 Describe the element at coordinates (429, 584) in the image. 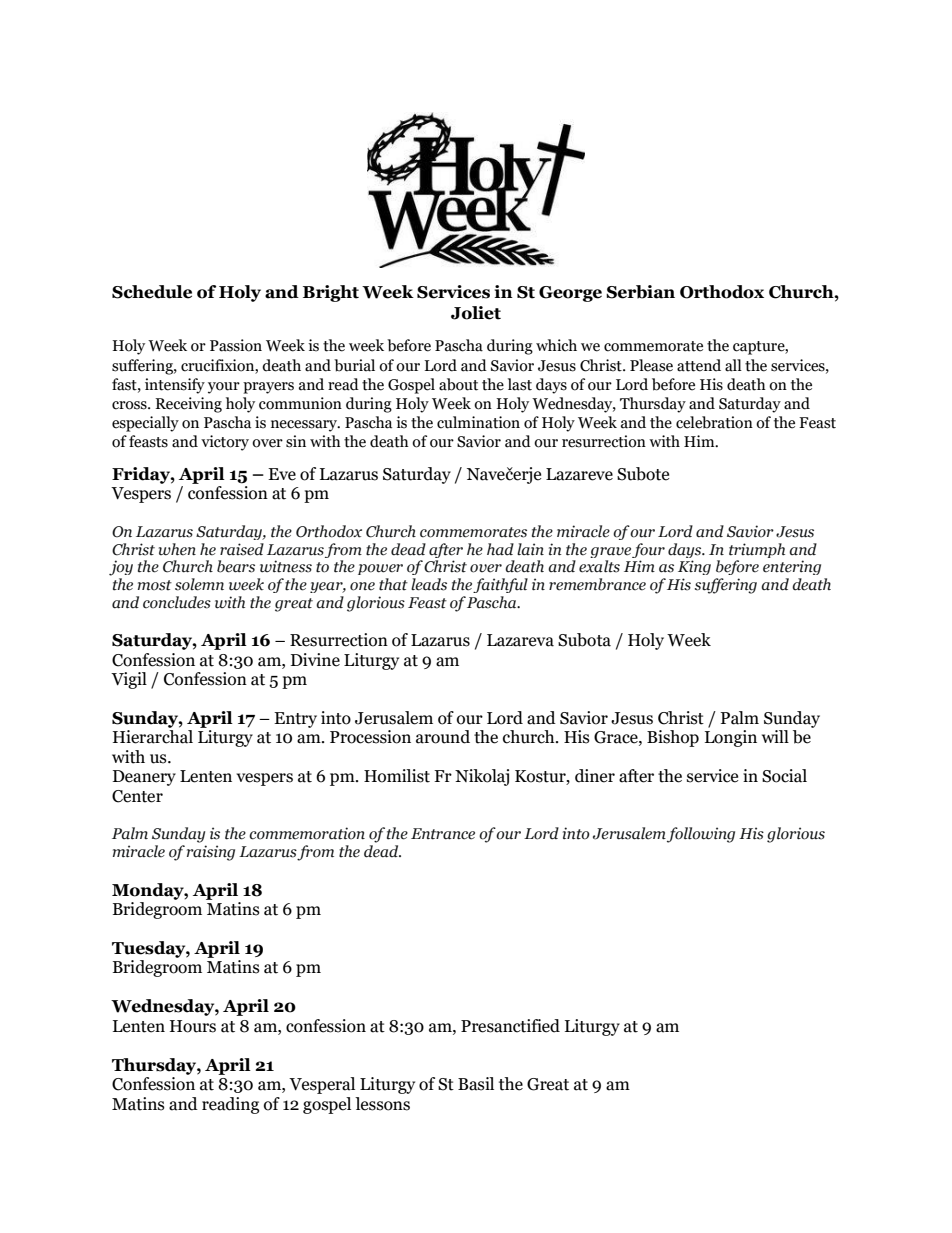

I see `leads` at that location.
